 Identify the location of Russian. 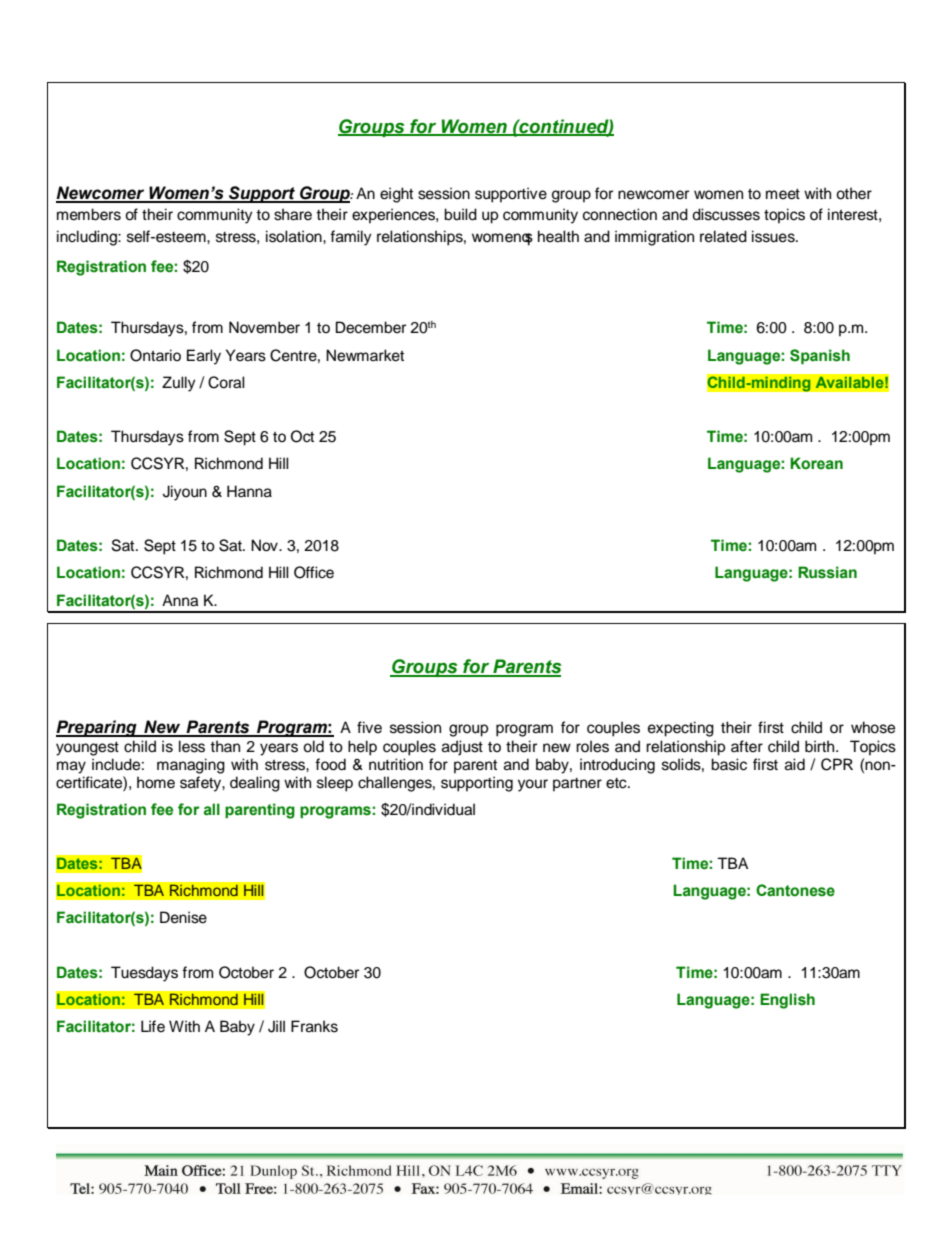
(827, 572).
